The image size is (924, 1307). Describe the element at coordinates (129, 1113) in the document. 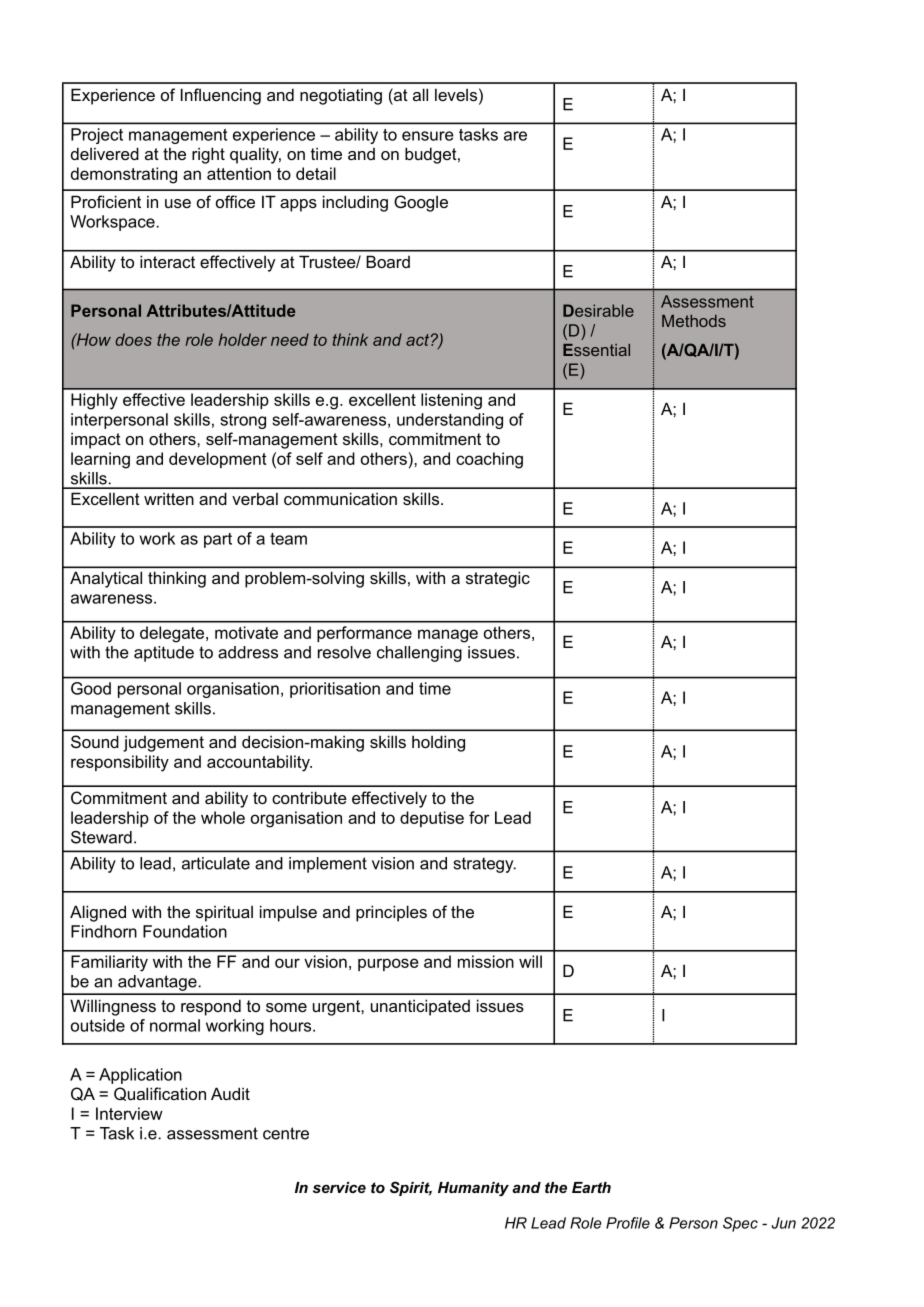

I see `Interview` at that location.
